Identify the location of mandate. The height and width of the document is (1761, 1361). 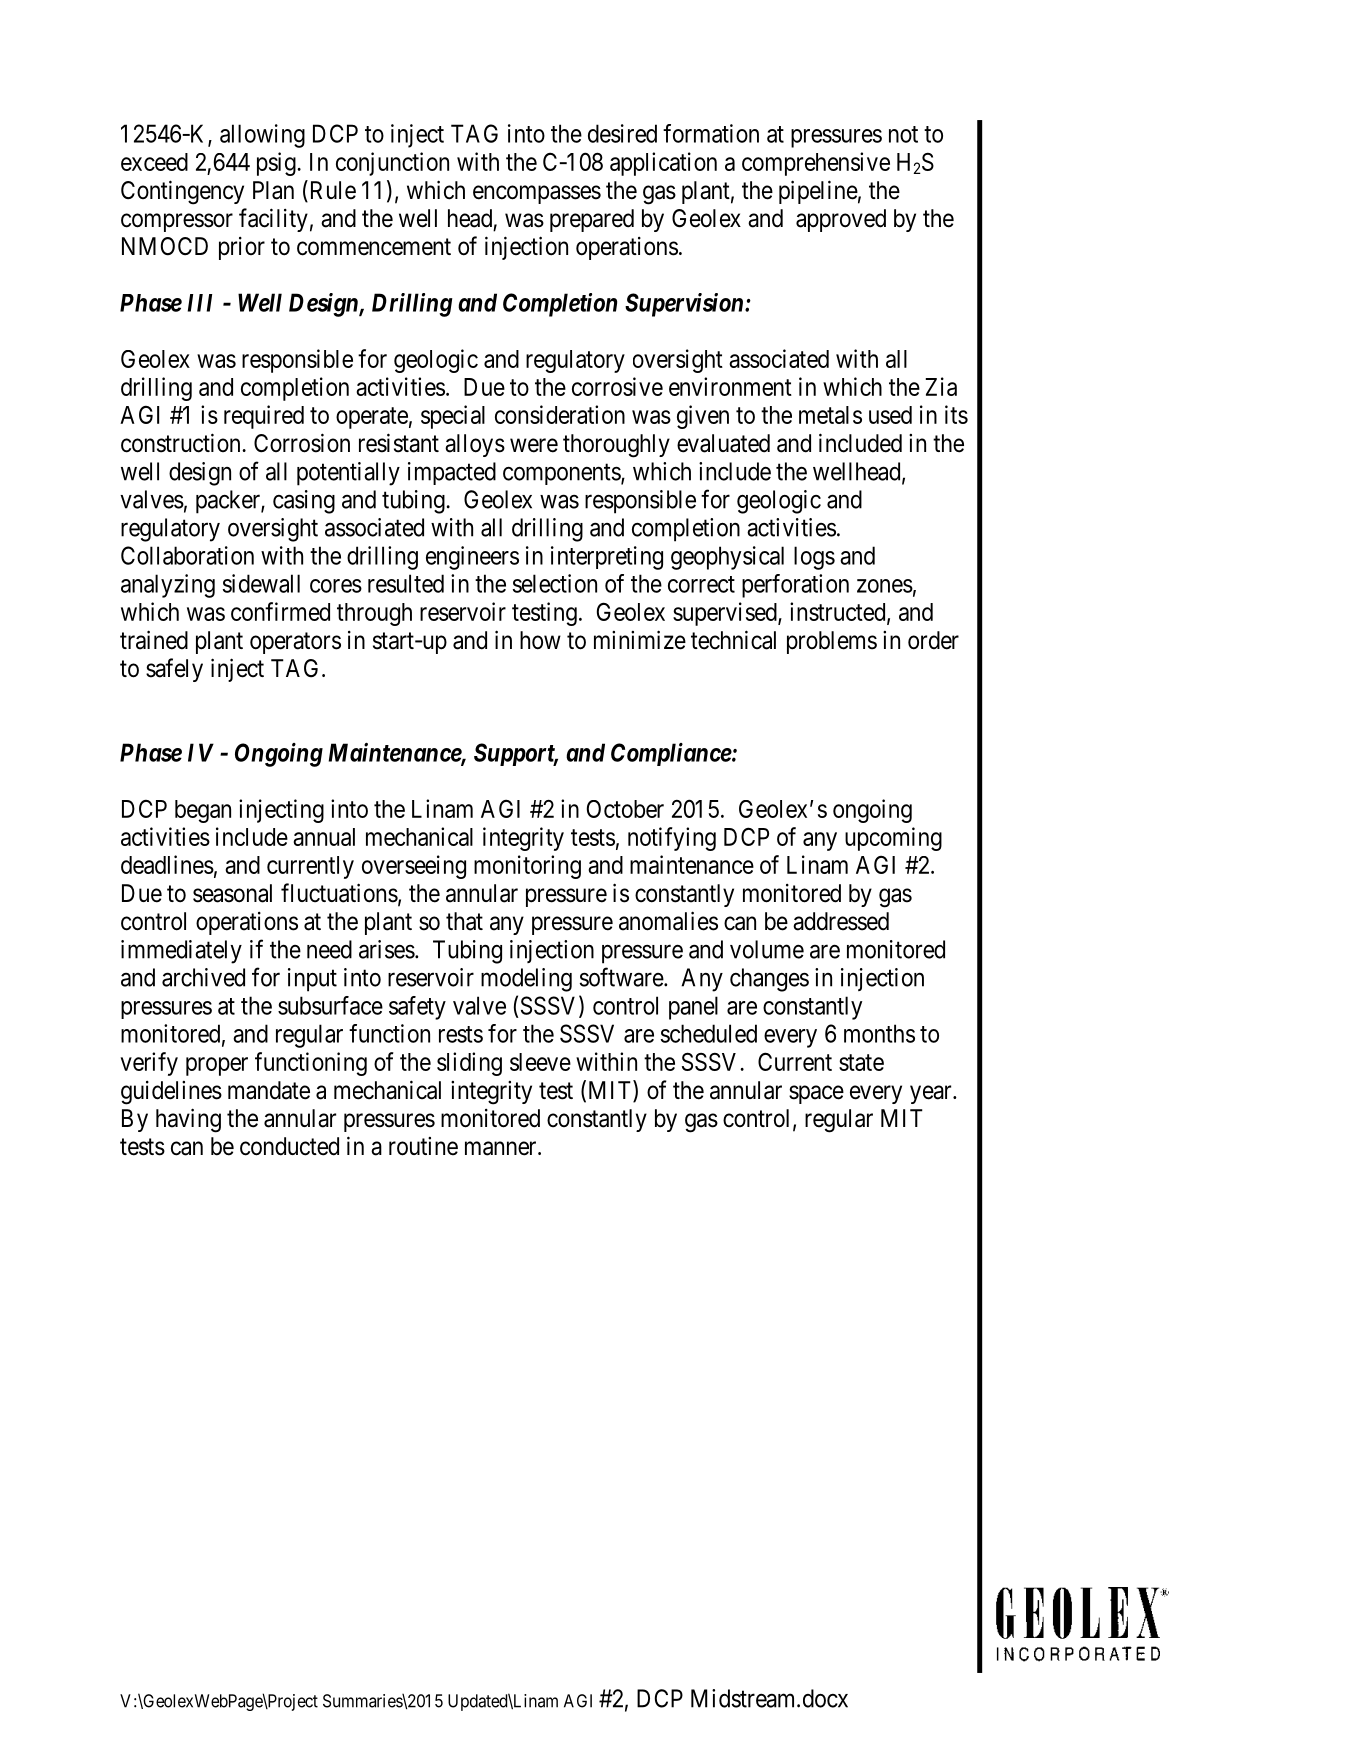
(269, 1090).
